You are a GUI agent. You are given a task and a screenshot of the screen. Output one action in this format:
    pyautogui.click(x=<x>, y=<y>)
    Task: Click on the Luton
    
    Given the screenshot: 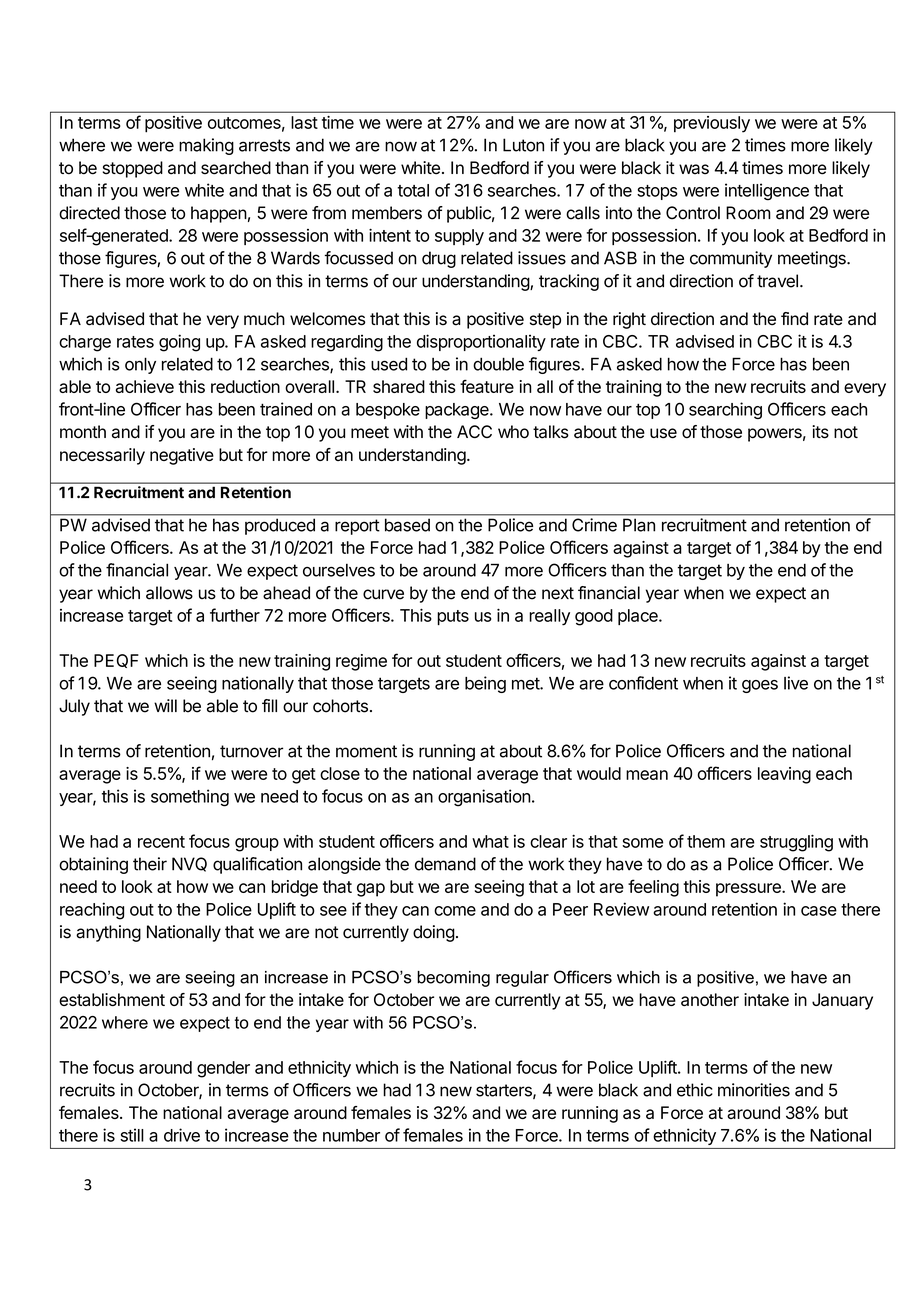 What is the action you would take?
    pyautogui.click(x=523, y=145)
